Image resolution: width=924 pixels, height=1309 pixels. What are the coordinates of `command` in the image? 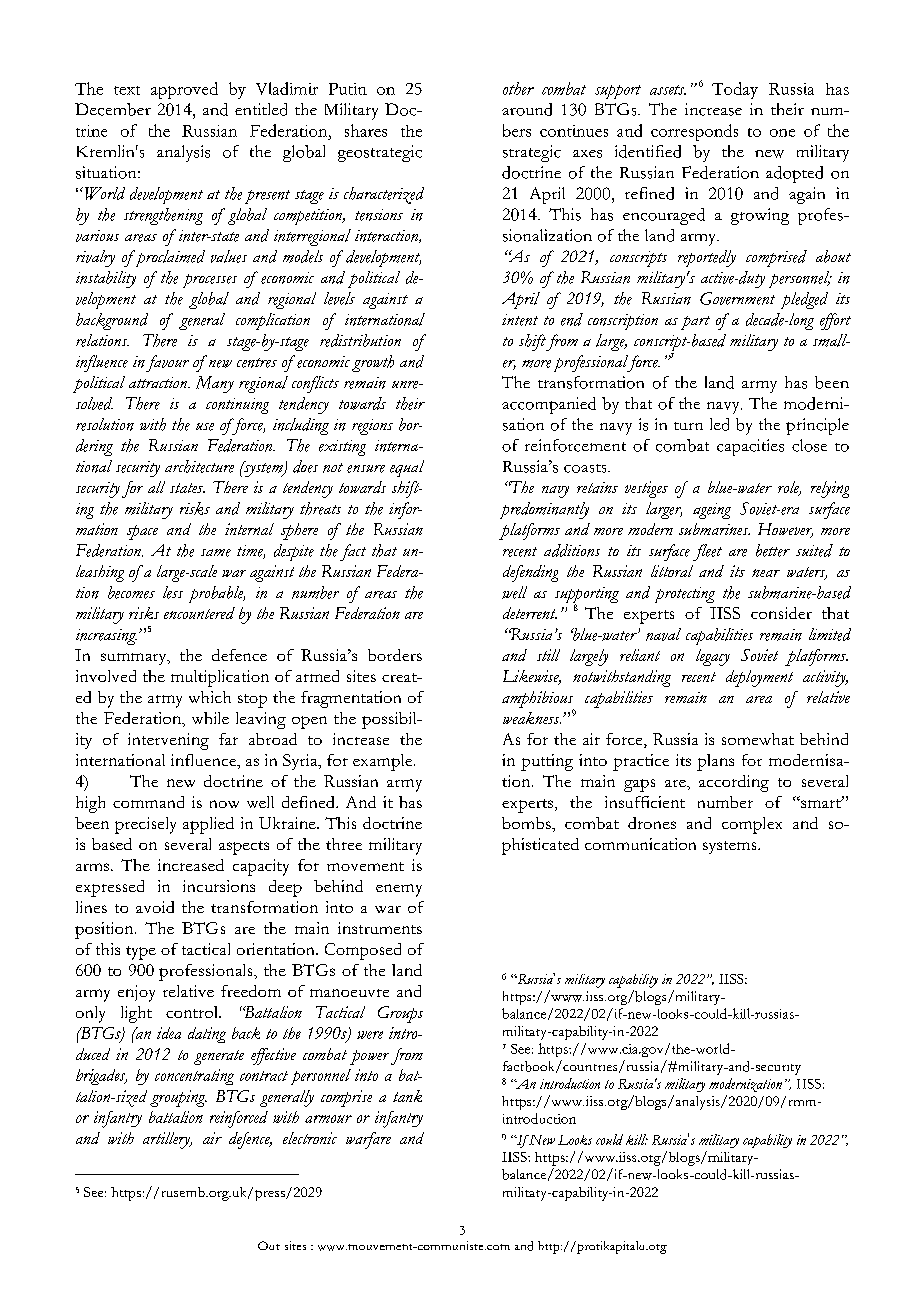 It's located at (148, 802).
